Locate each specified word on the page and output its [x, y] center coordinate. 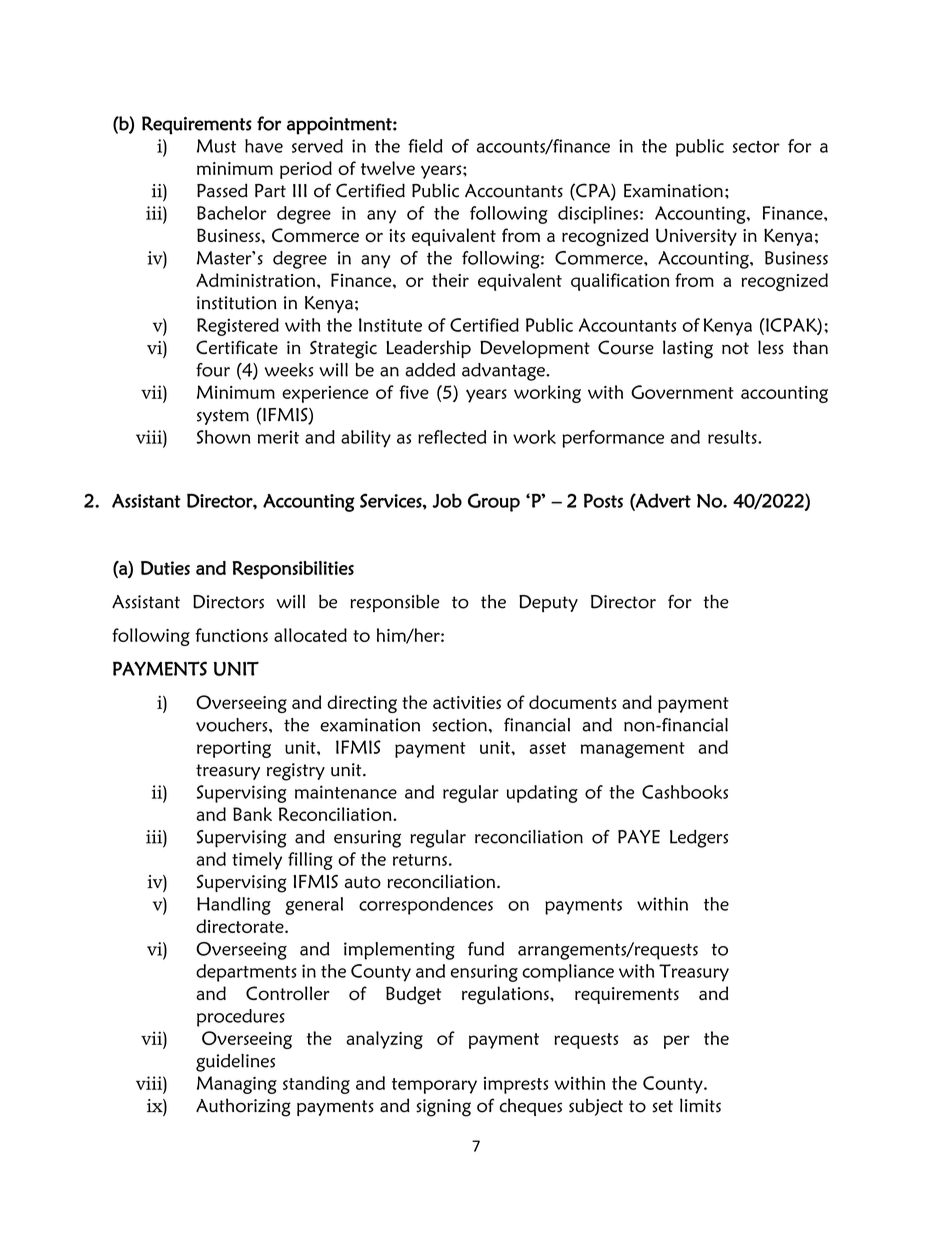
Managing [237, 1085]
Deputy [548, 603]
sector [756, 147]
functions [231, 635]
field [425, 146]
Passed [222, 190]
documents [573, 702]
